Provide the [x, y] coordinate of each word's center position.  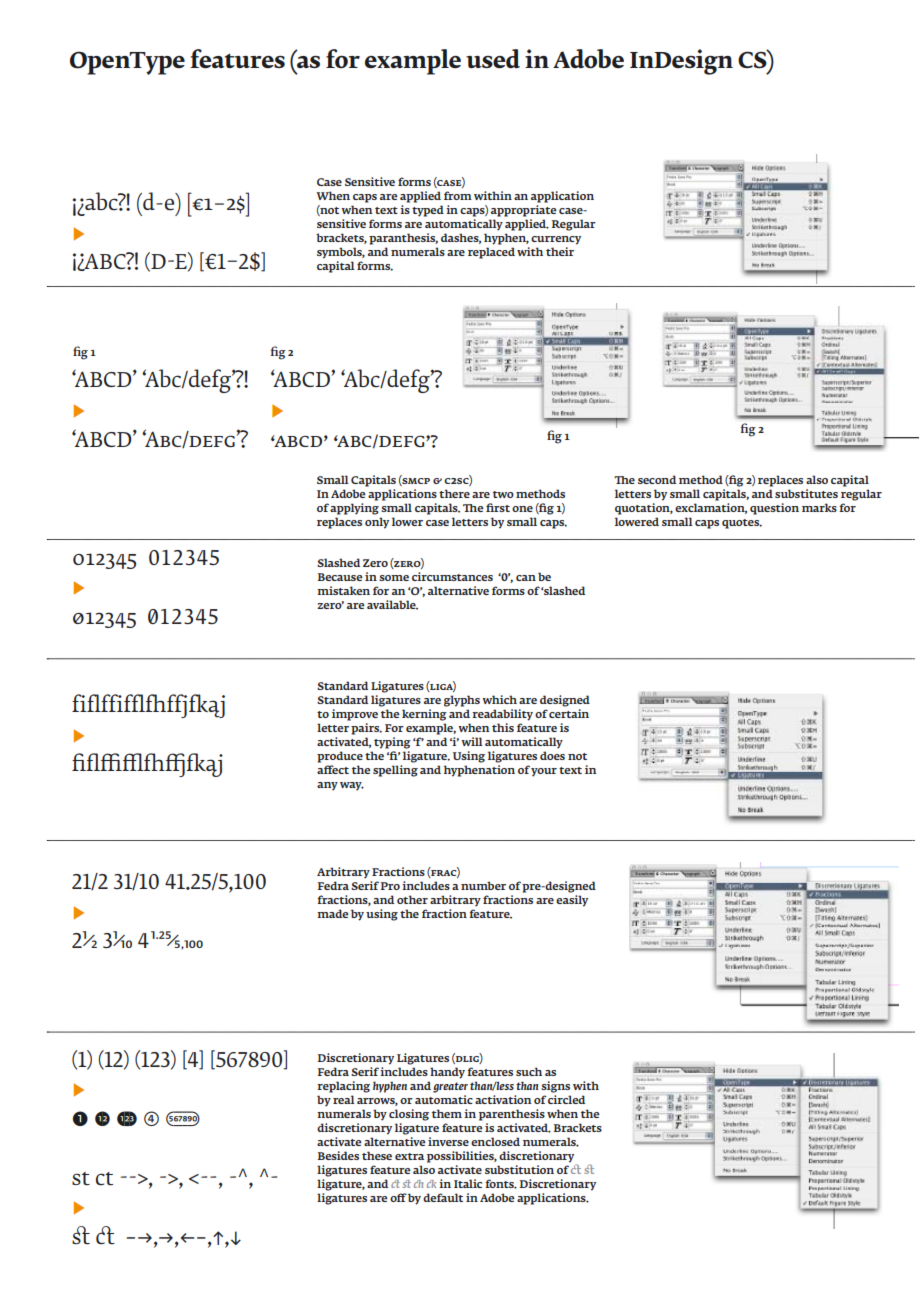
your [544, 772]
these [377, 1155]
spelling [395, 771]
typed [428, 211]
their [561, 250]
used [493, 58]
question [774, 509]
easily [572, 901]
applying [354, 507]
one [522, 509]
